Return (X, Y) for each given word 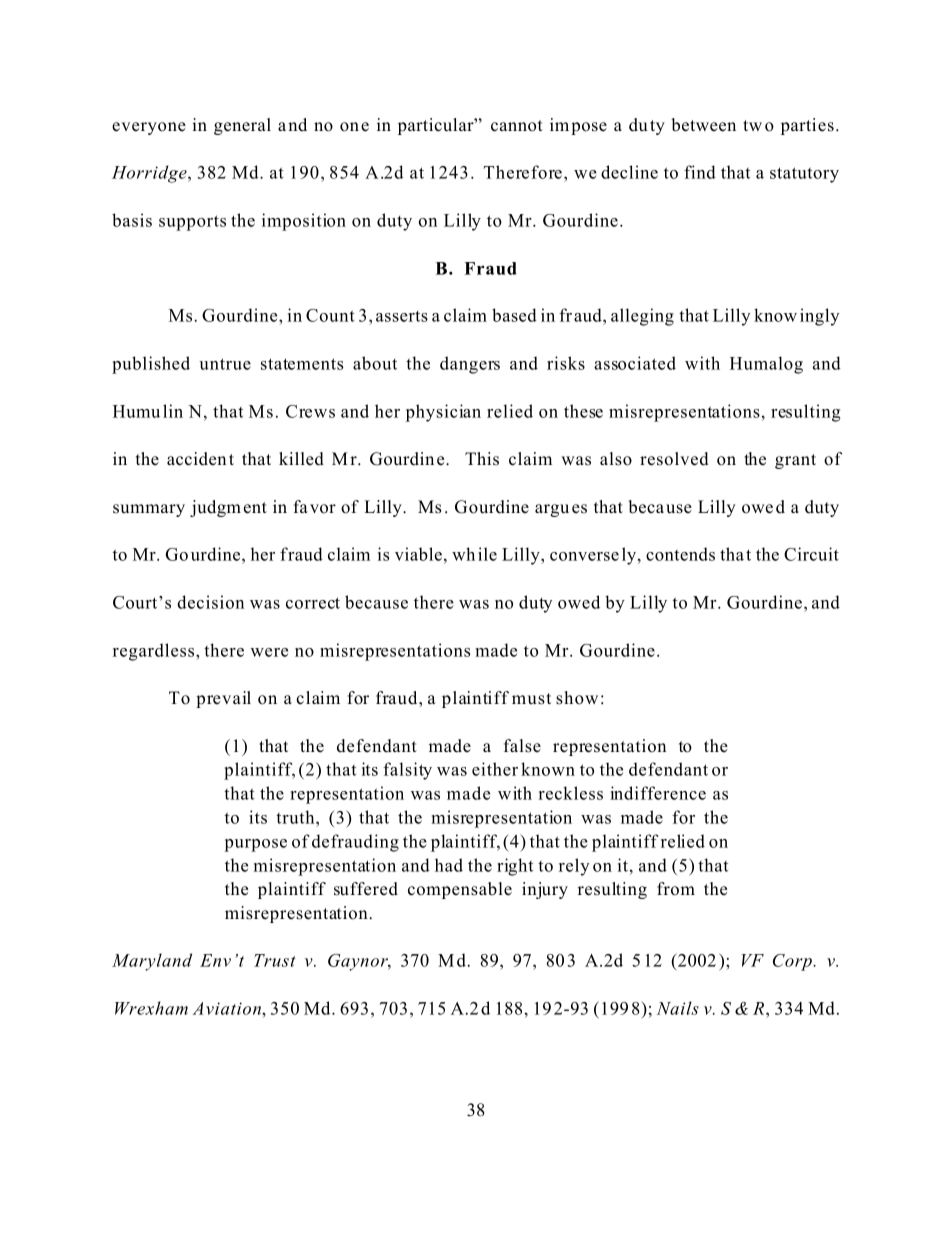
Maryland (152, 962)
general (242, 126)
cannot (517, 126)
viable (418, 554)
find (700, 172)
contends (680, 554)
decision (210, 602)
